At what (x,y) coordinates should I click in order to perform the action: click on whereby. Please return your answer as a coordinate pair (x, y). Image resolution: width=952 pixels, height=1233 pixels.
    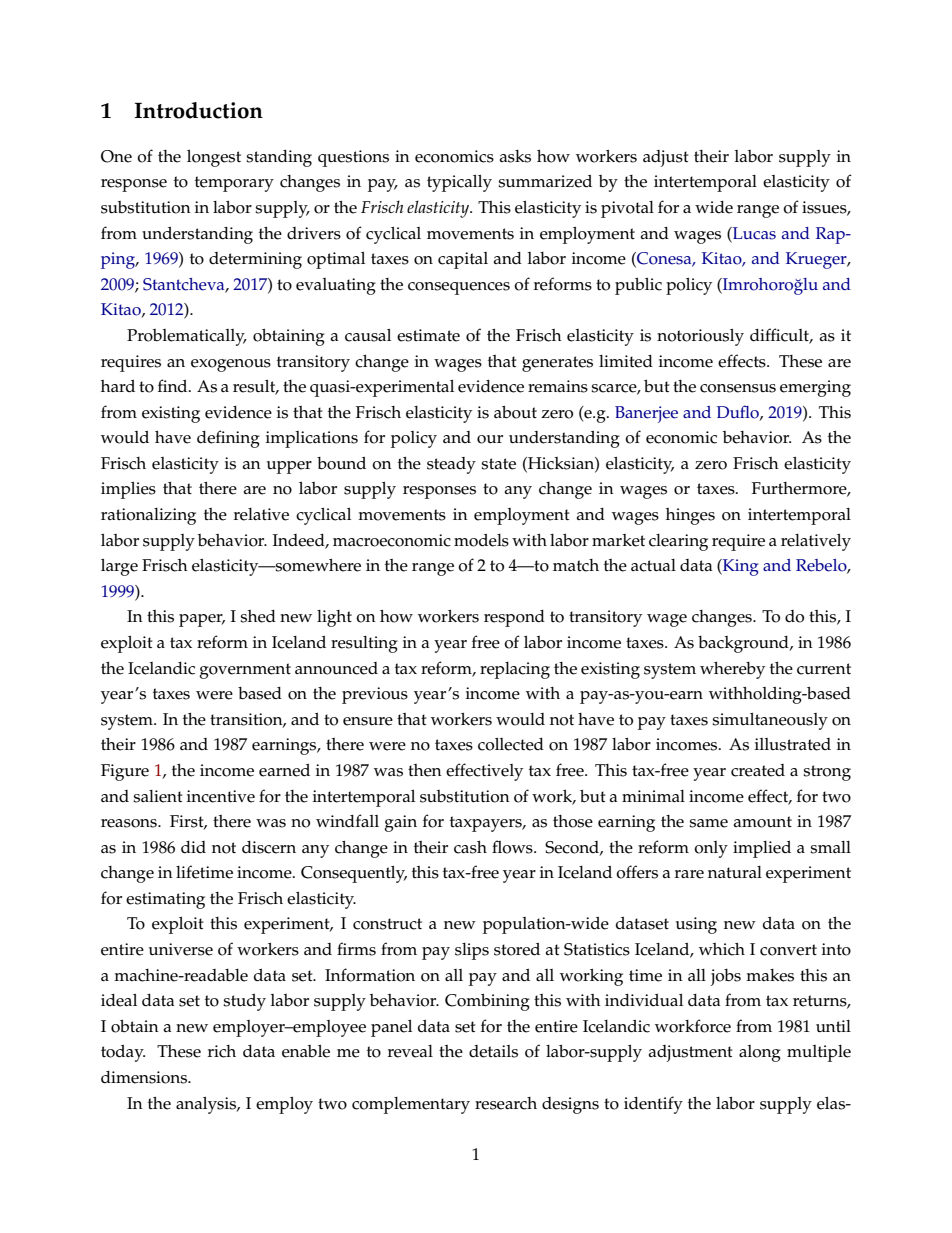
    Looking at the image, I should click on (732, 670).
